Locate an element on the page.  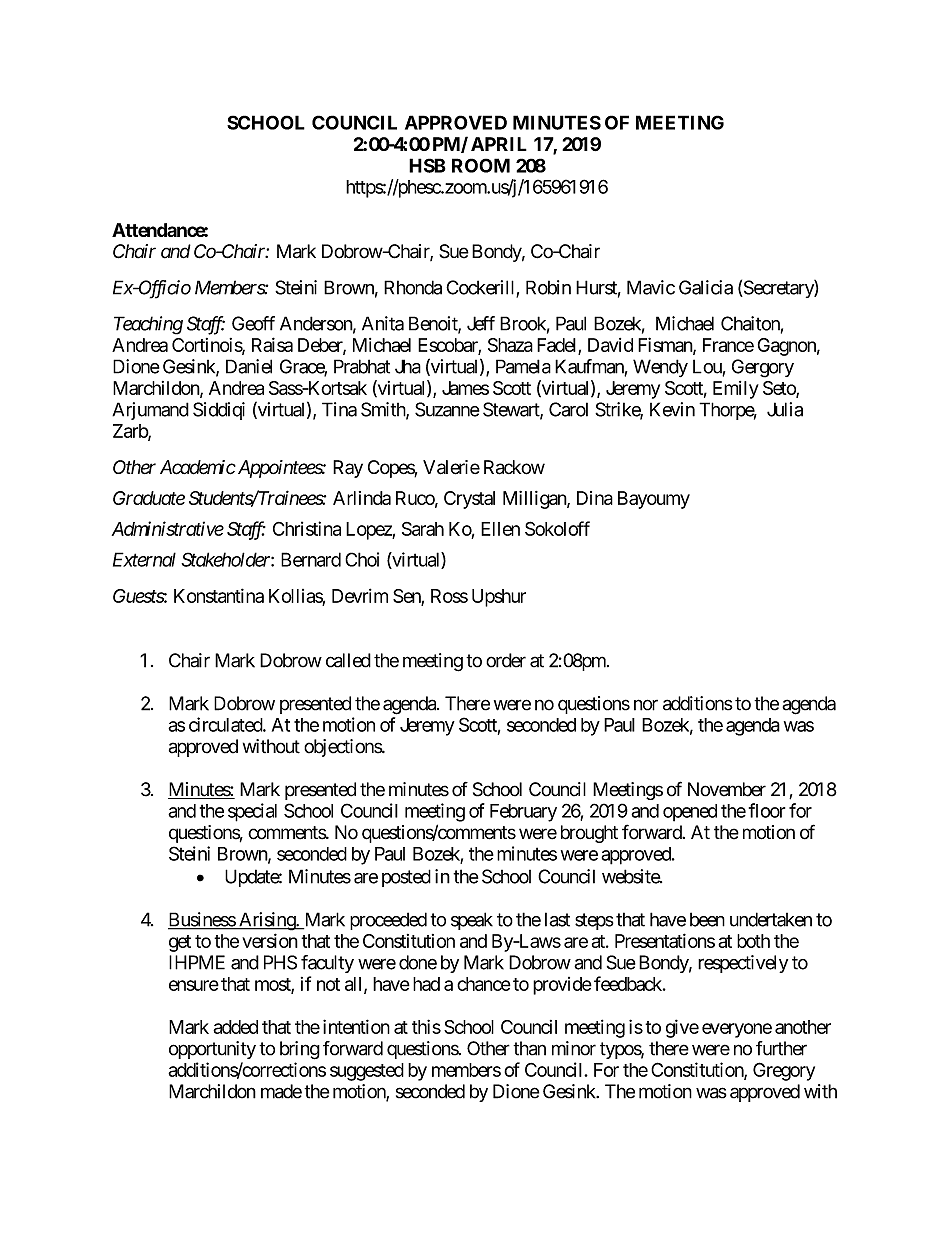
opportunity is located at coordinates (212, 1050).
